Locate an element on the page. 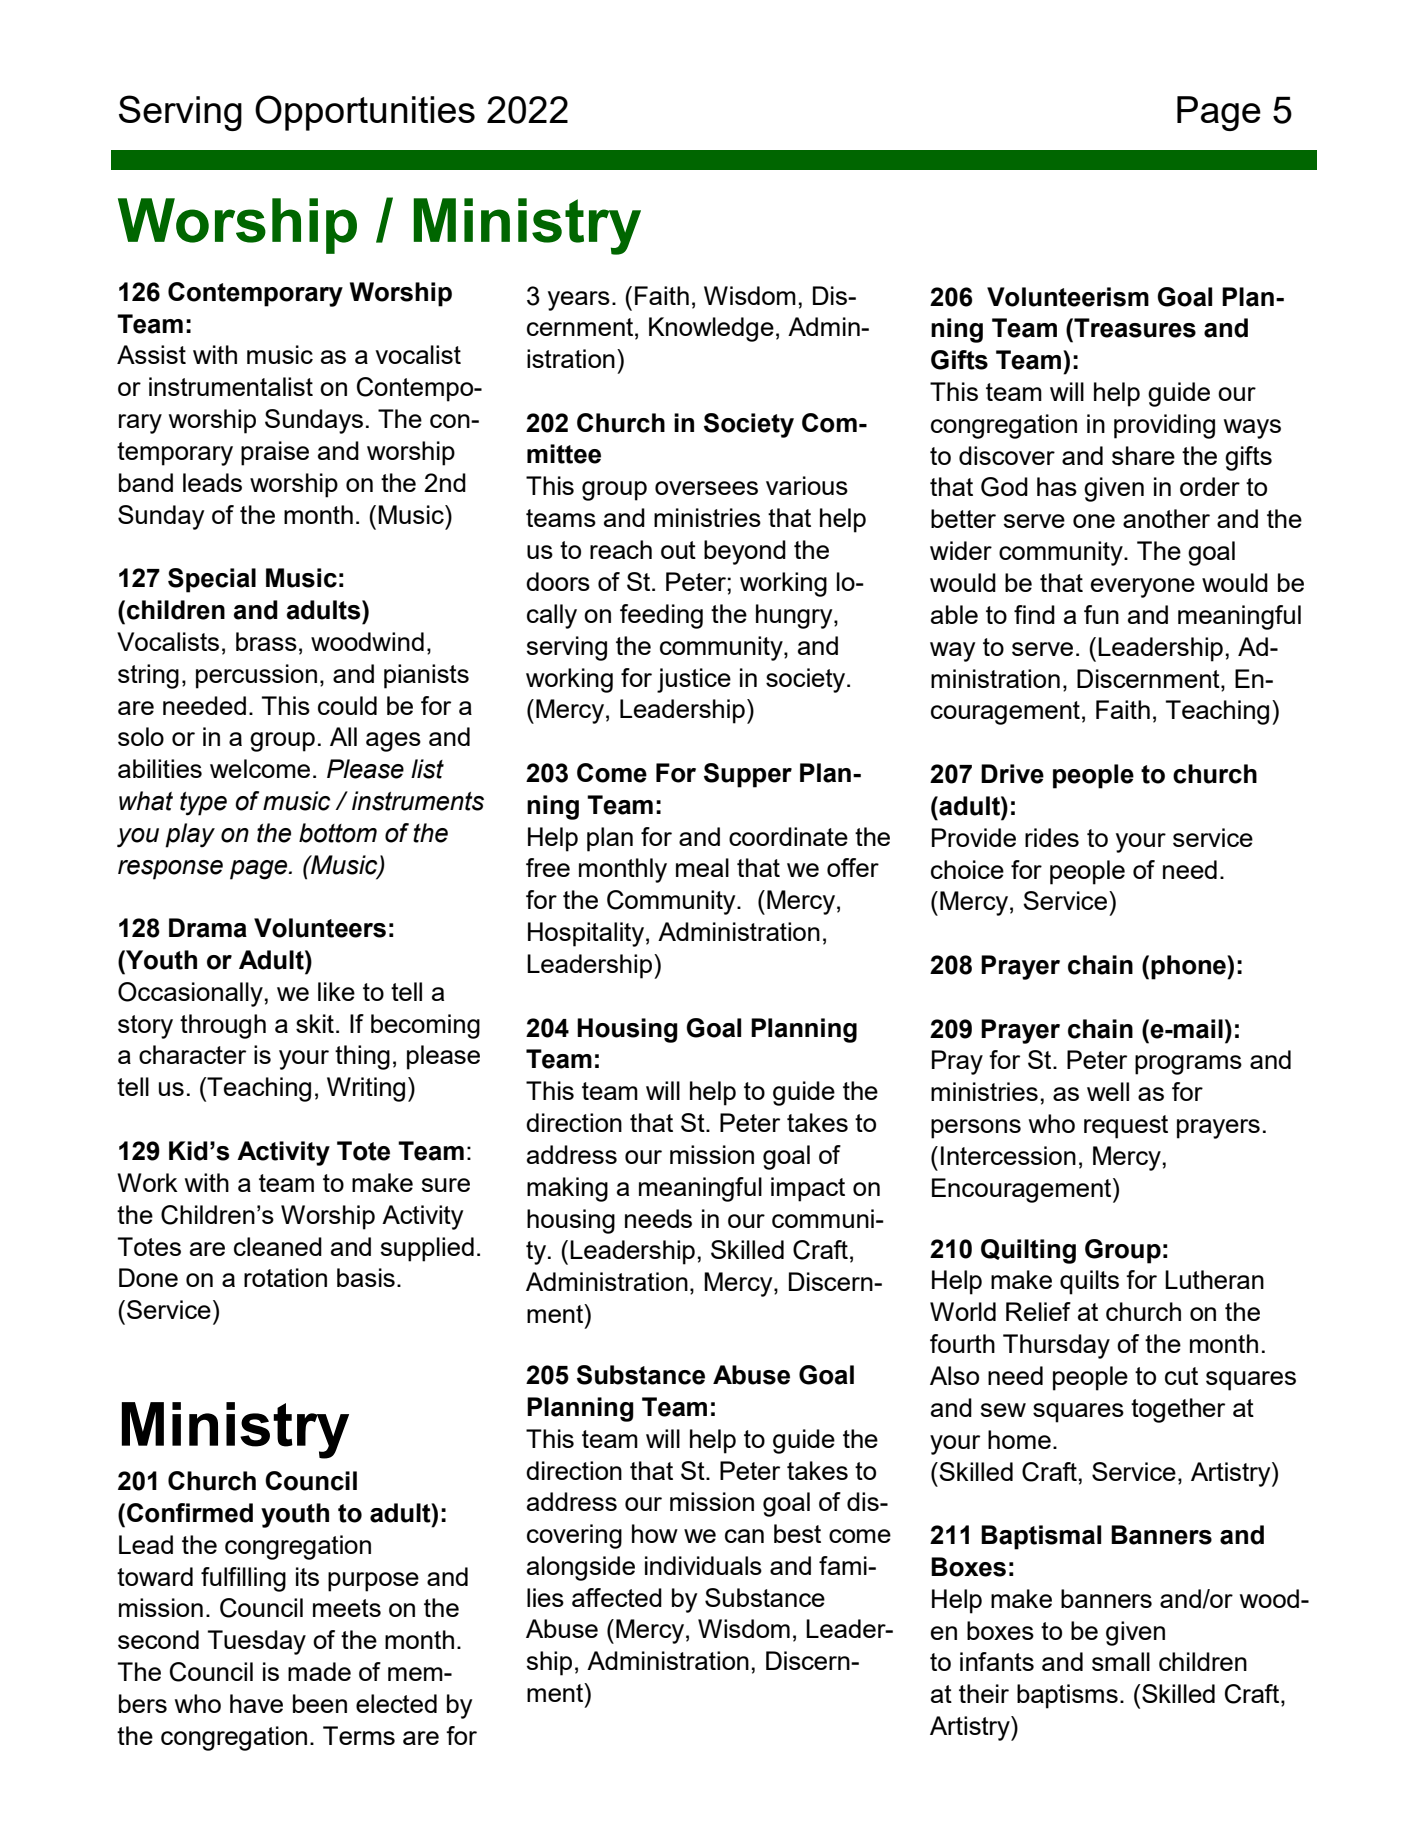 This document has height=1847, width=1427. small is located at coordinates (1121, 1661).
